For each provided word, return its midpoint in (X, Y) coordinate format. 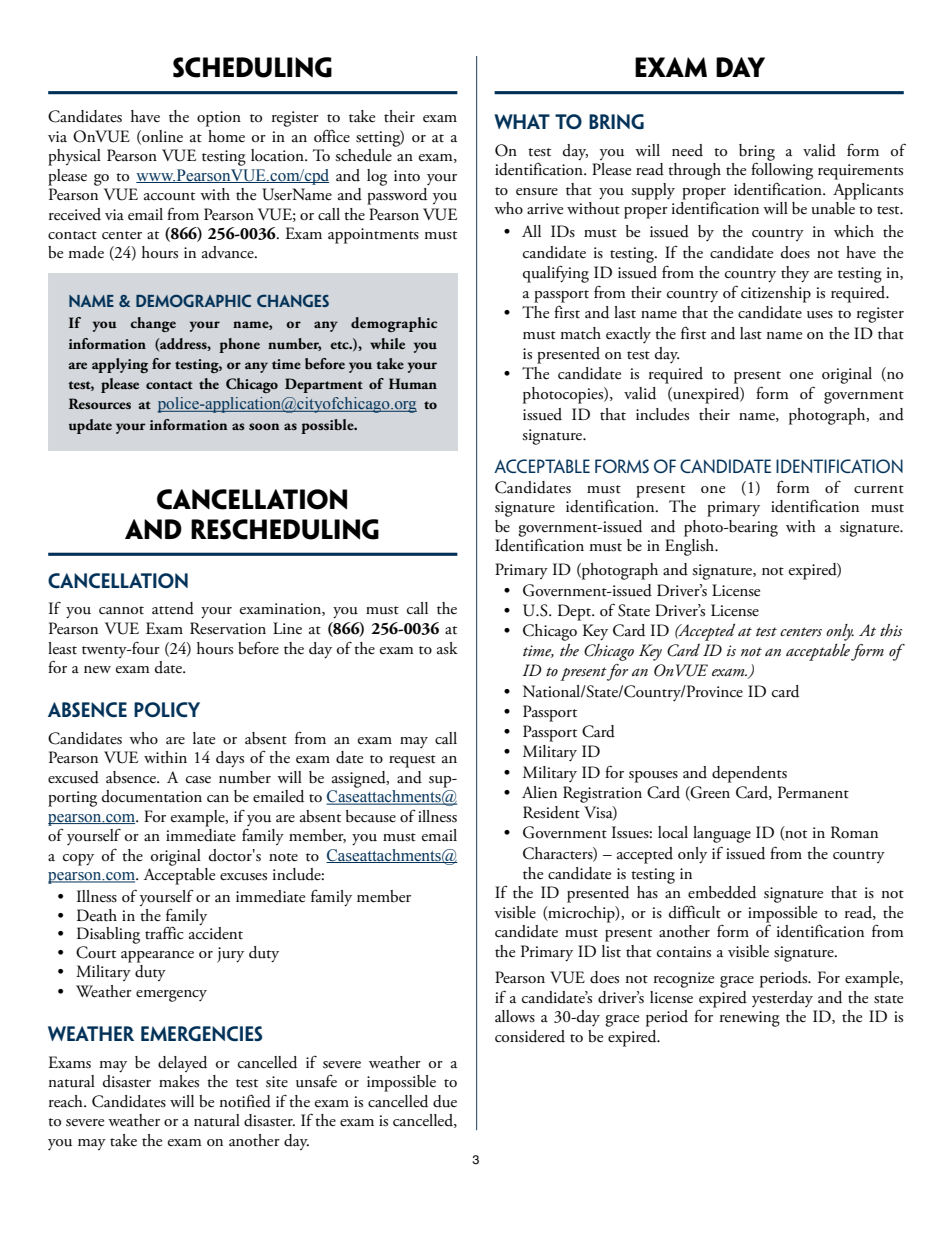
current (879, 489)
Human (413, 383)
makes (179, 1081)
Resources (100, 404)
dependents (749, 774)
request (412, 761)
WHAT (522, 121)
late (204, 738)
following (782, 170)
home (226, 136)
